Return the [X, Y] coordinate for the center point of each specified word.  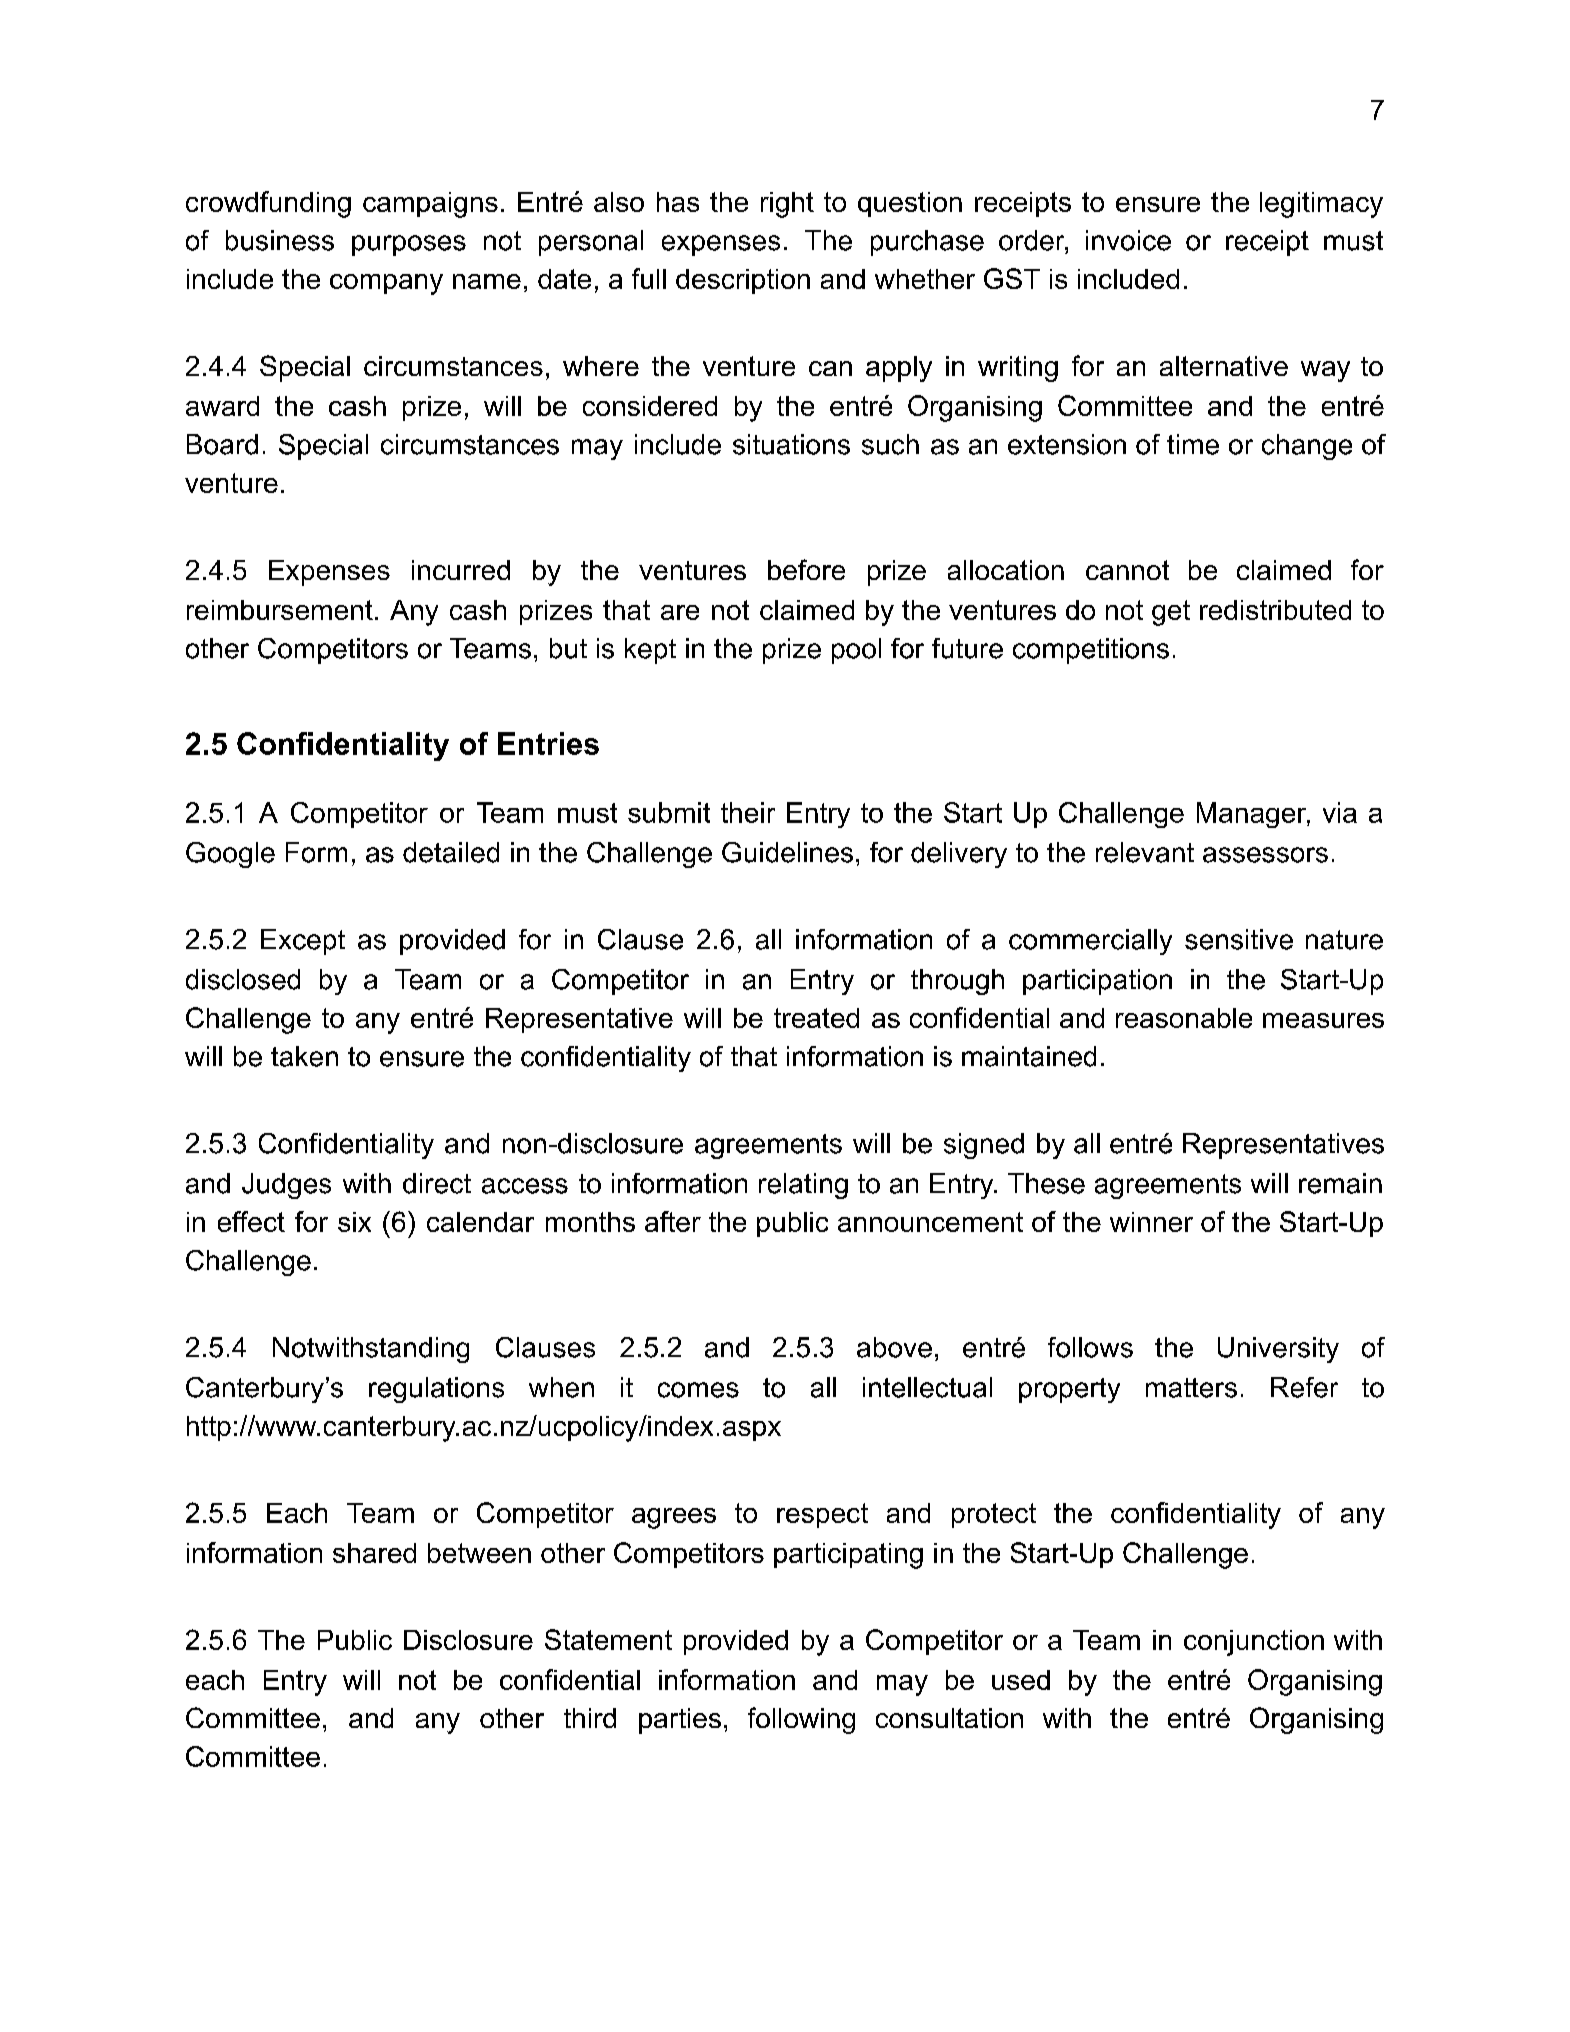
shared [374, 1553]
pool [856, 651]
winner [1151, 1222]
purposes [409, 245]
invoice [1128, 240]
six [354, 1222]
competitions [1091, 651]
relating [803, 1186]
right [787, 205]
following [801, 1720]
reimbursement [280, 610]
